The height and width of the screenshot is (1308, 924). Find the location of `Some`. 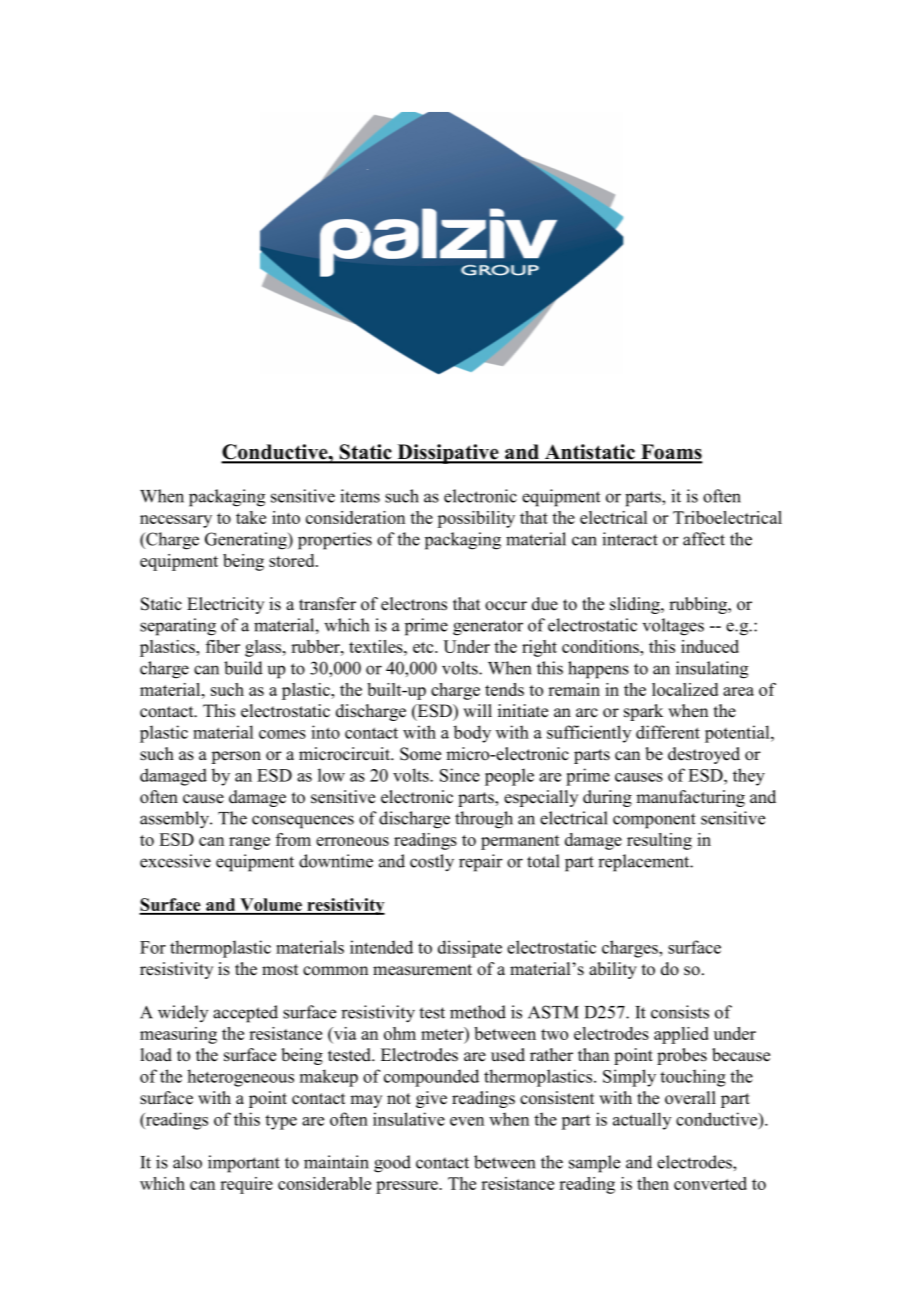

Some is located at coordinates (420, 754).
